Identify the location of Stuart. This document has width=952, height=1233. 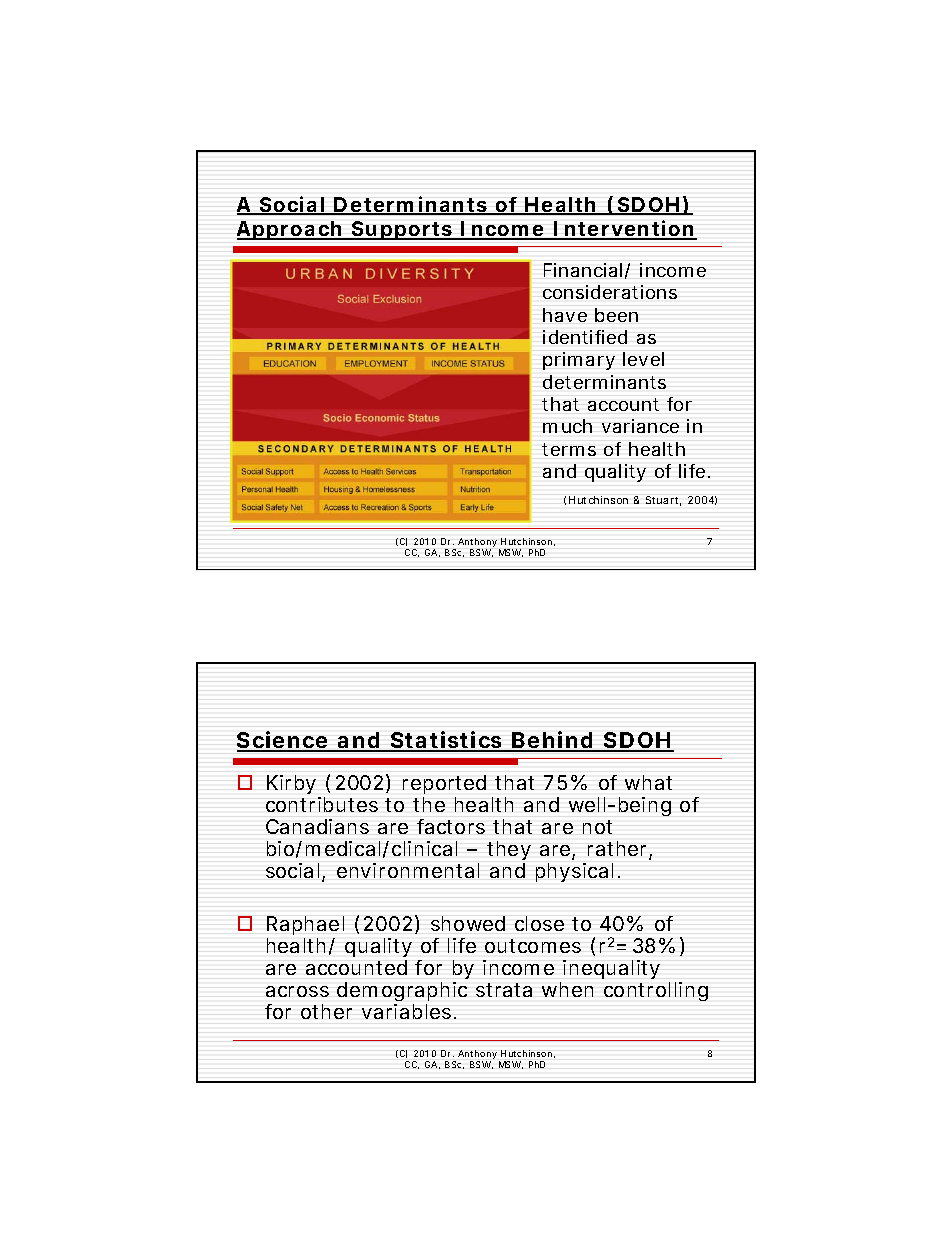
(663, 501).
